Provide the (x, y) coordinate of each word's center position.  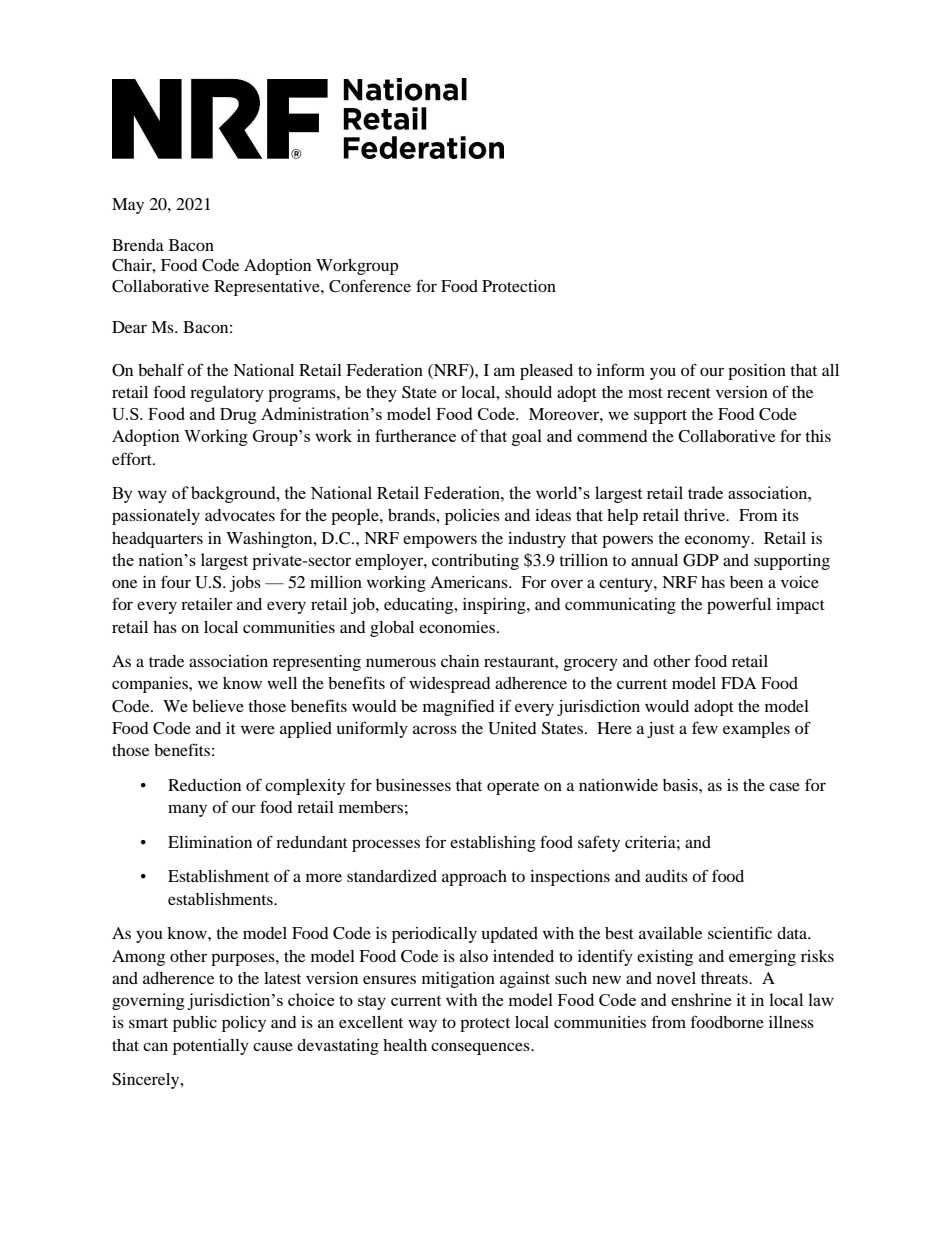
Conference (370, 286)
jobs (245, 584)
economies (457, 627)
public (195, 1024)
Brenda (138, 245)
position (757, 372)
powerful (739, 605)
